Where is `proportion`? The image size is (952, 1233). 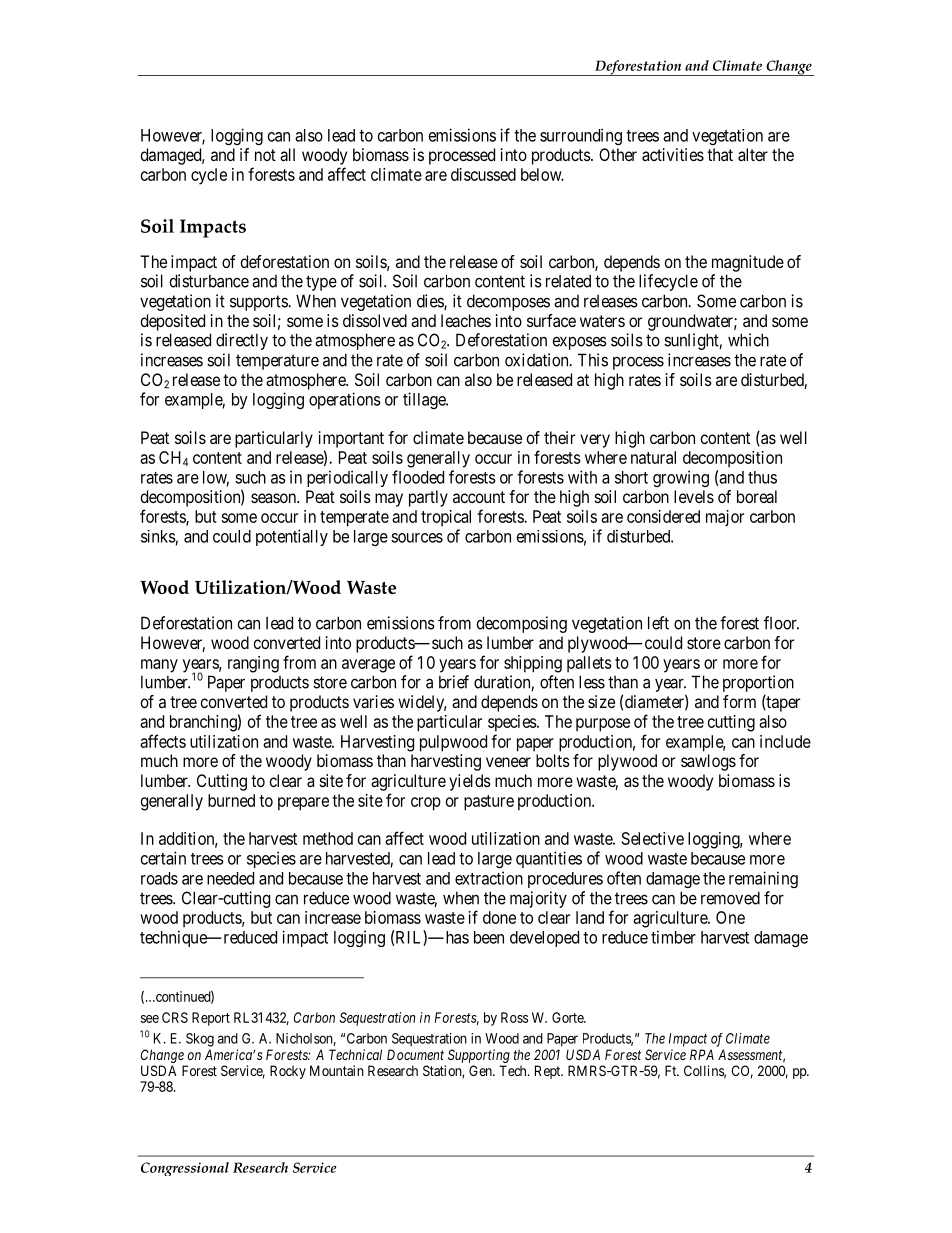
proportion is located at coordinates (758, 683).
